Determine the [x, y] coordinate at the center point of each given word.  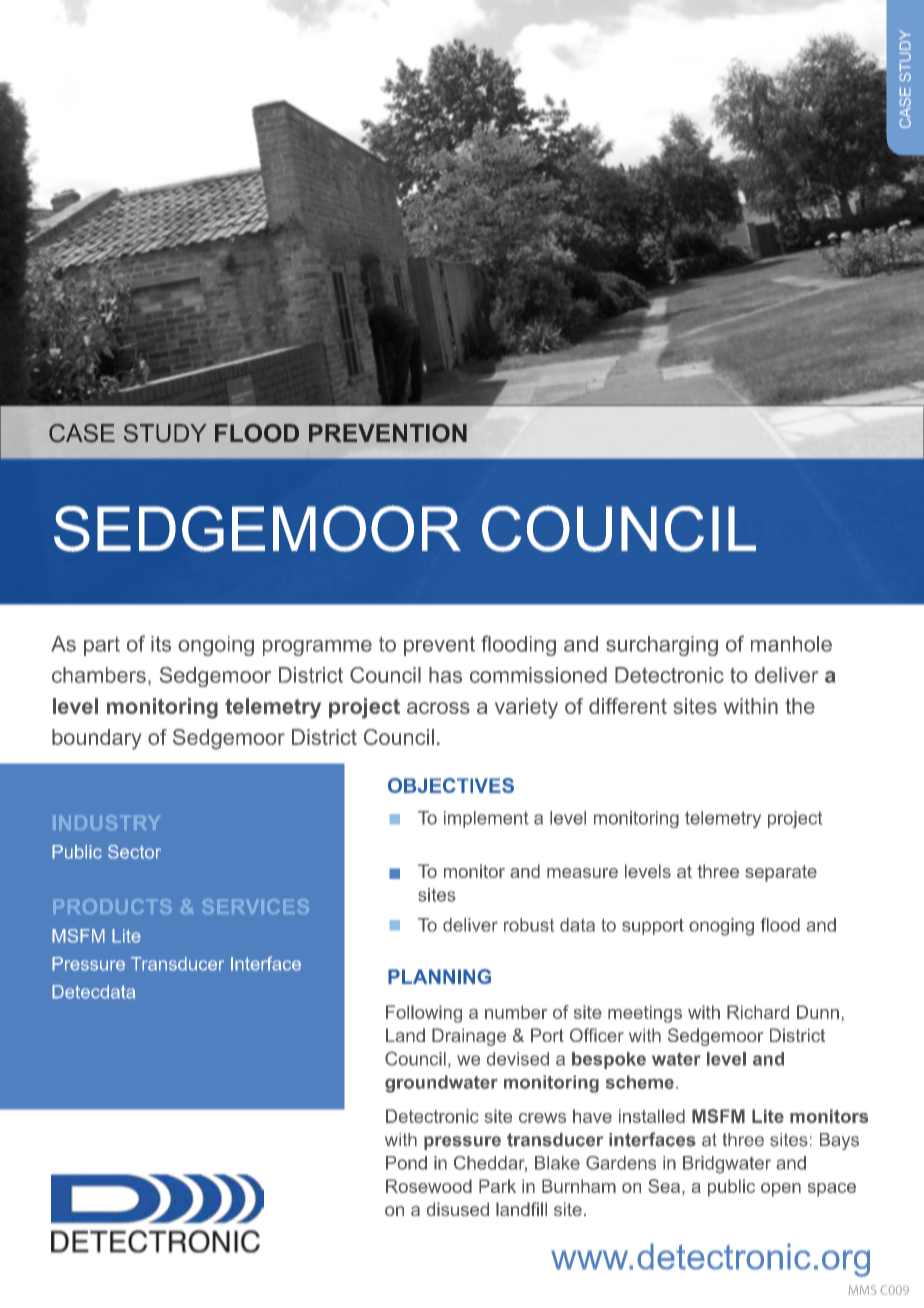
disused [458, 1209]
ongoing [216, 646]
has [445, 675]
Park [497, 1186]
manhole [791, 644]
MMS [862, 1290]
